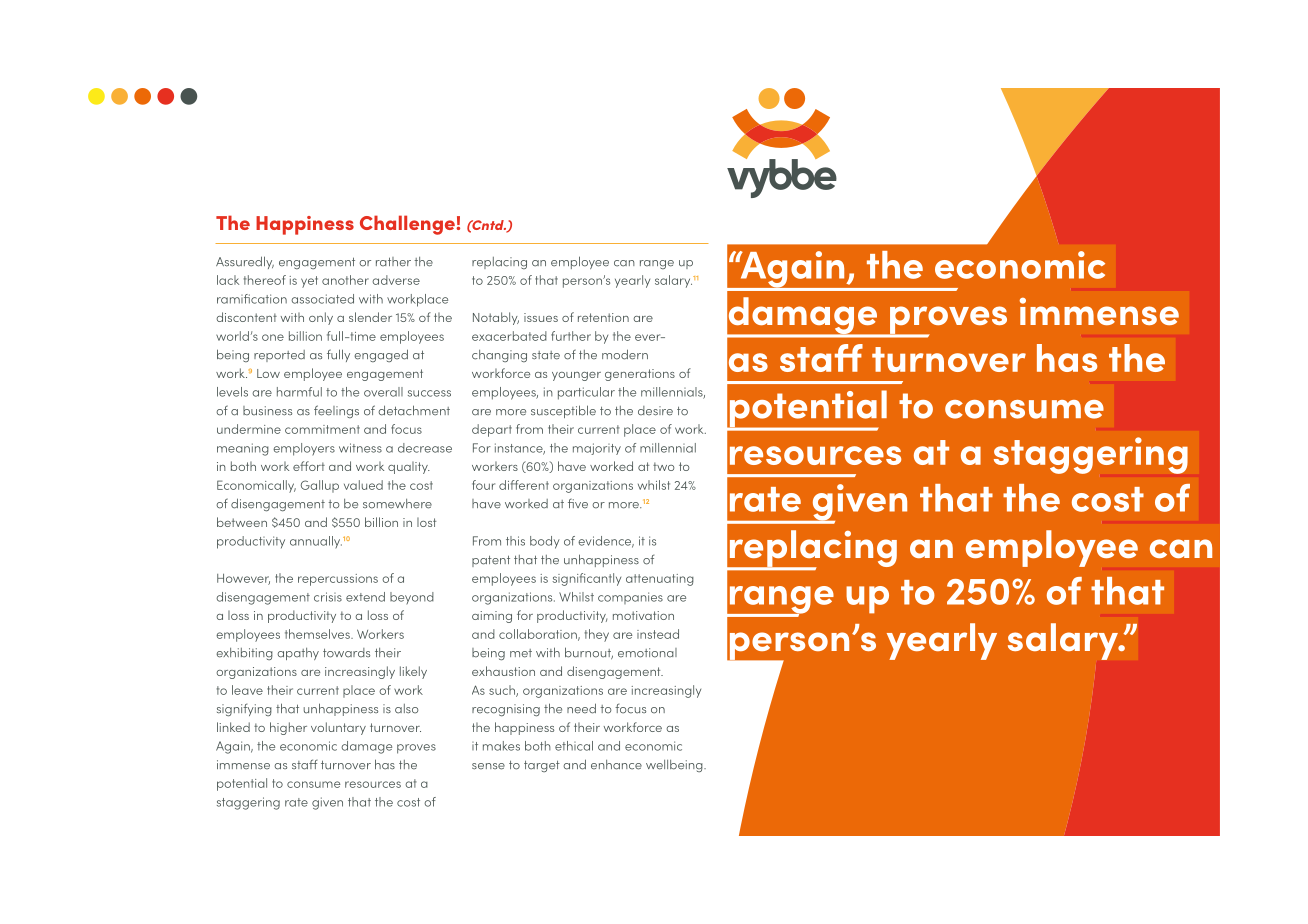 The height and width of the screenshot is (924, 1308). Describe the element at coordinates (328, 597) in the screenshot. I see `crisis` at that location.
